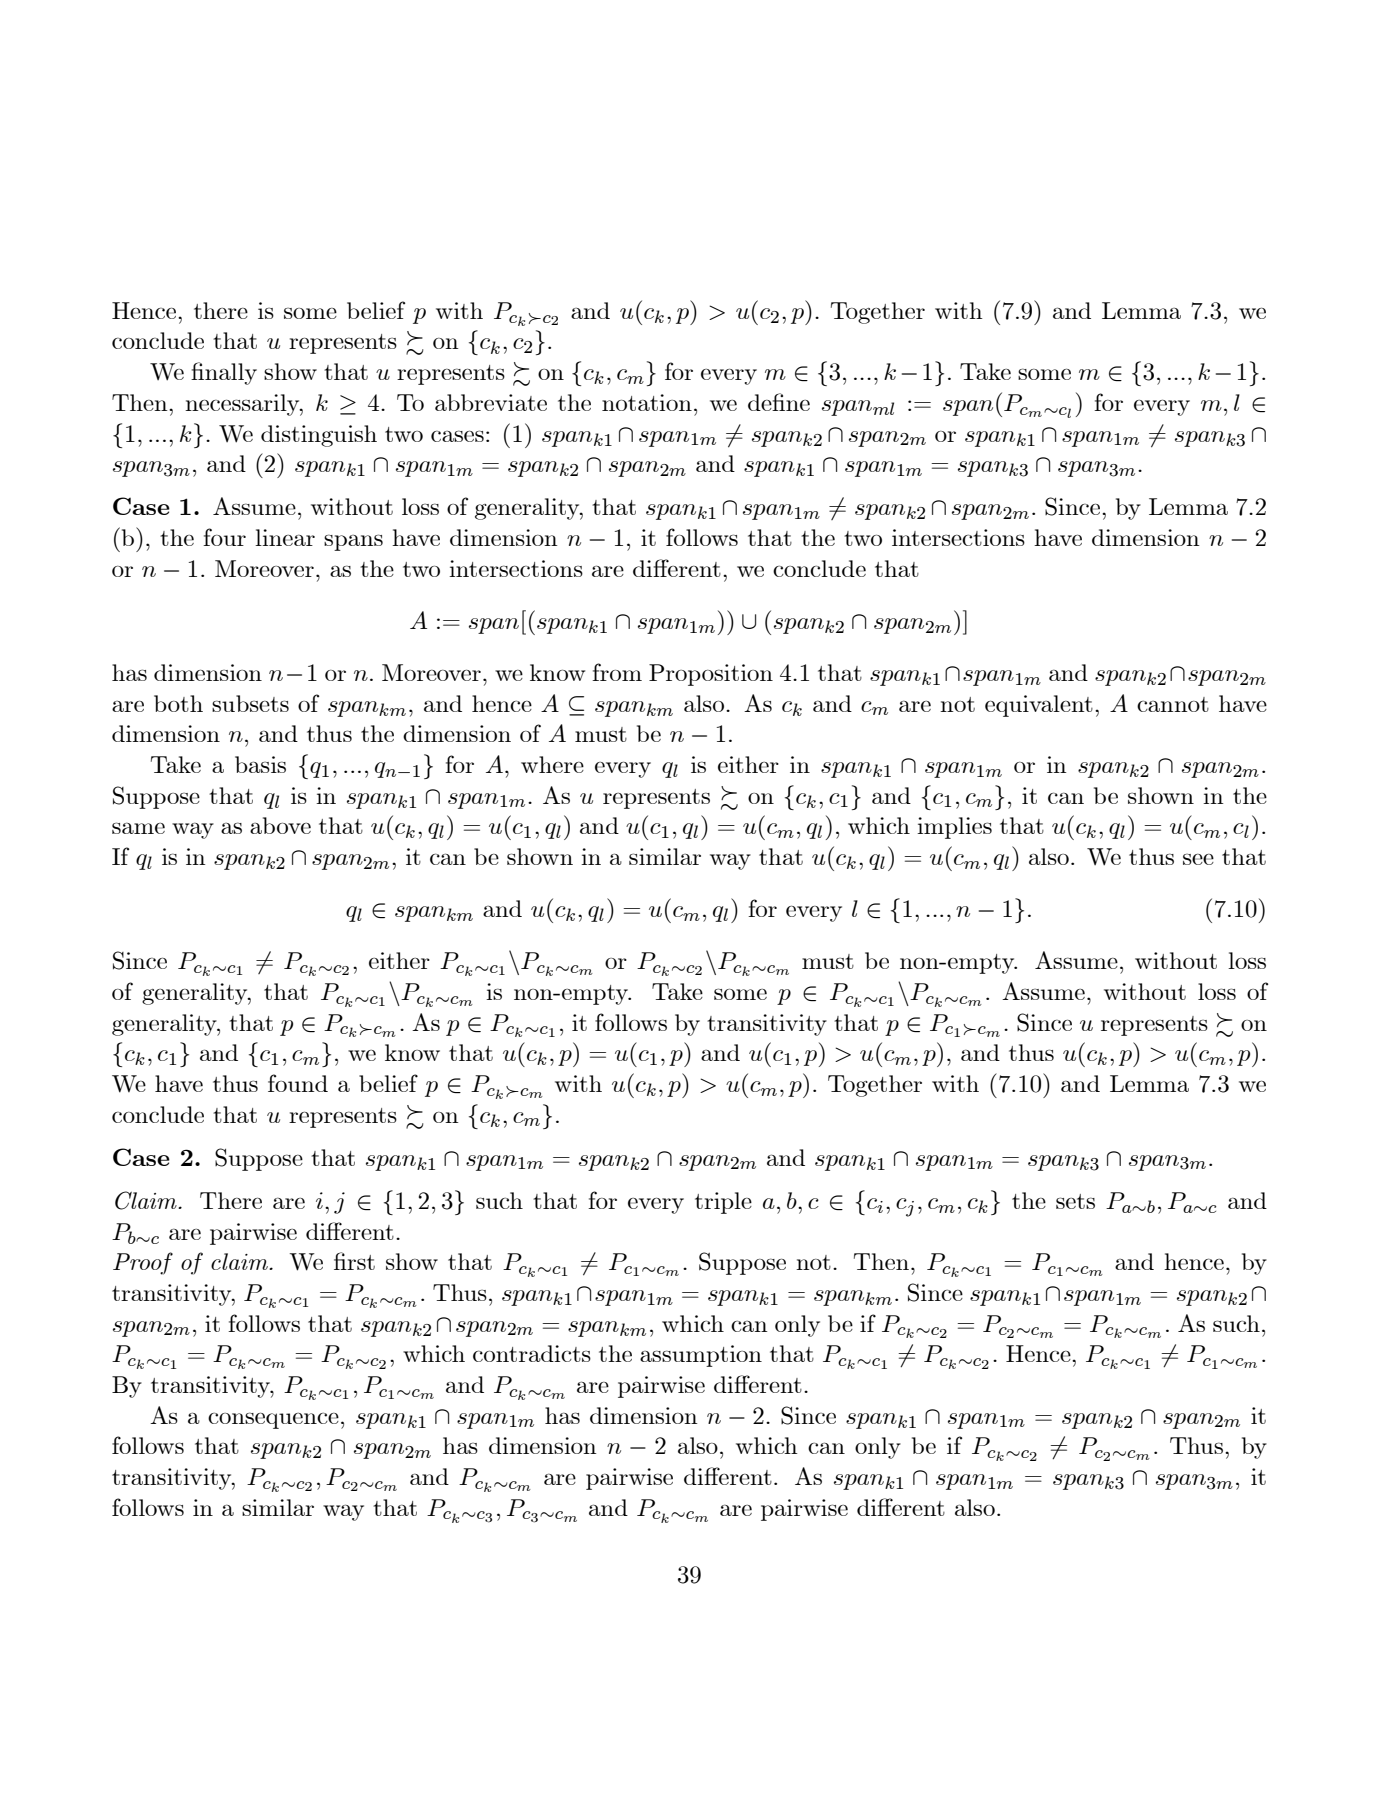  Describe the element at coordinates (1198, 859) in the screenshot. I see `see` at that location.
